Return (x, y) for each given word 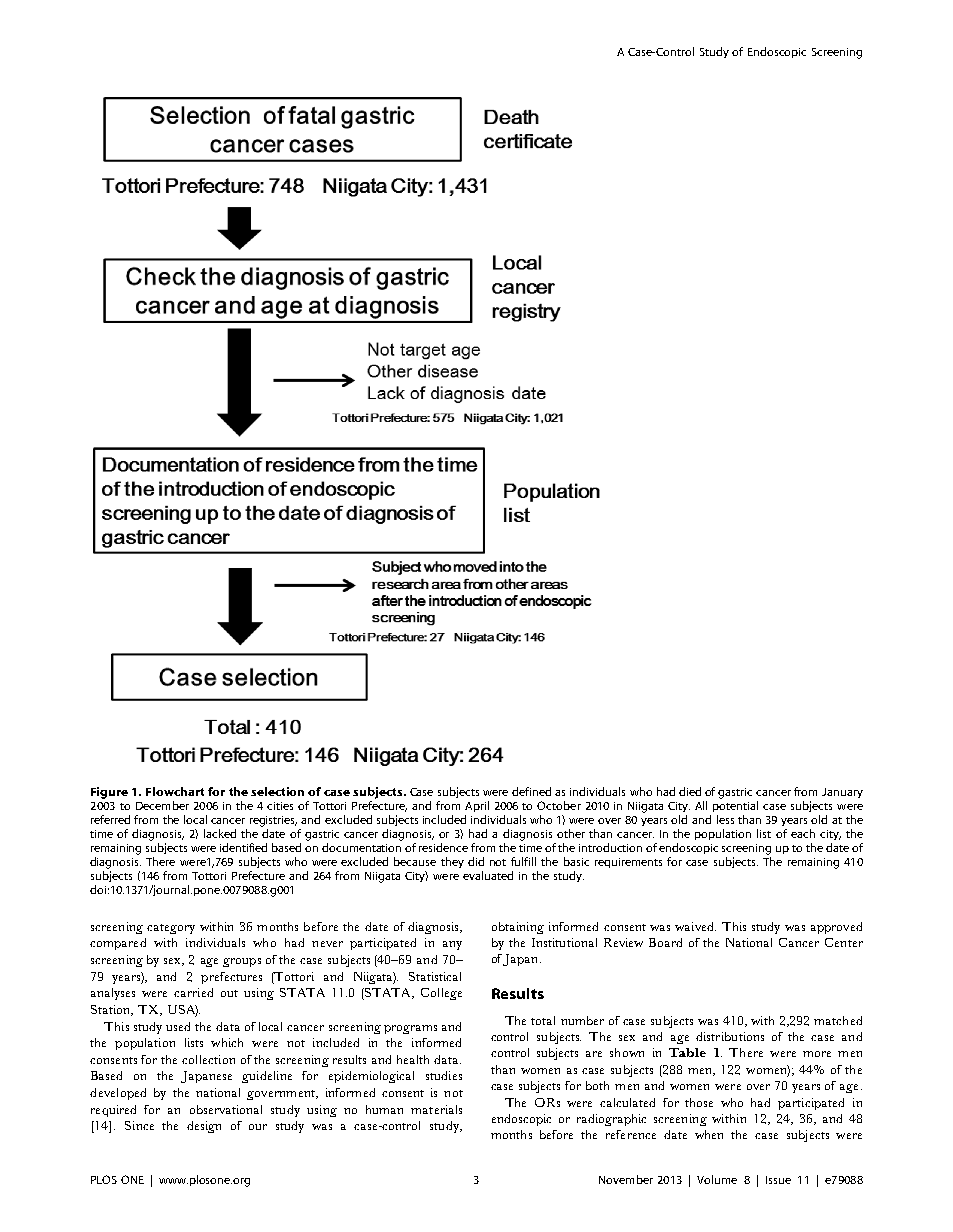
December (162, 805)
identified (243, 847)
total (543, 1020)
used (178, 1026)
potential (735, 806)
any (452, 945)
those (699, 1102)
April (477, 806)
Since (139, 1125)
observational (226, 1109)
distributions (730, 1036)
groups (242, 962)
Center (844, 942)
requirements (628, 863)
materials (436, 1109)
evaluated (488, 875)
